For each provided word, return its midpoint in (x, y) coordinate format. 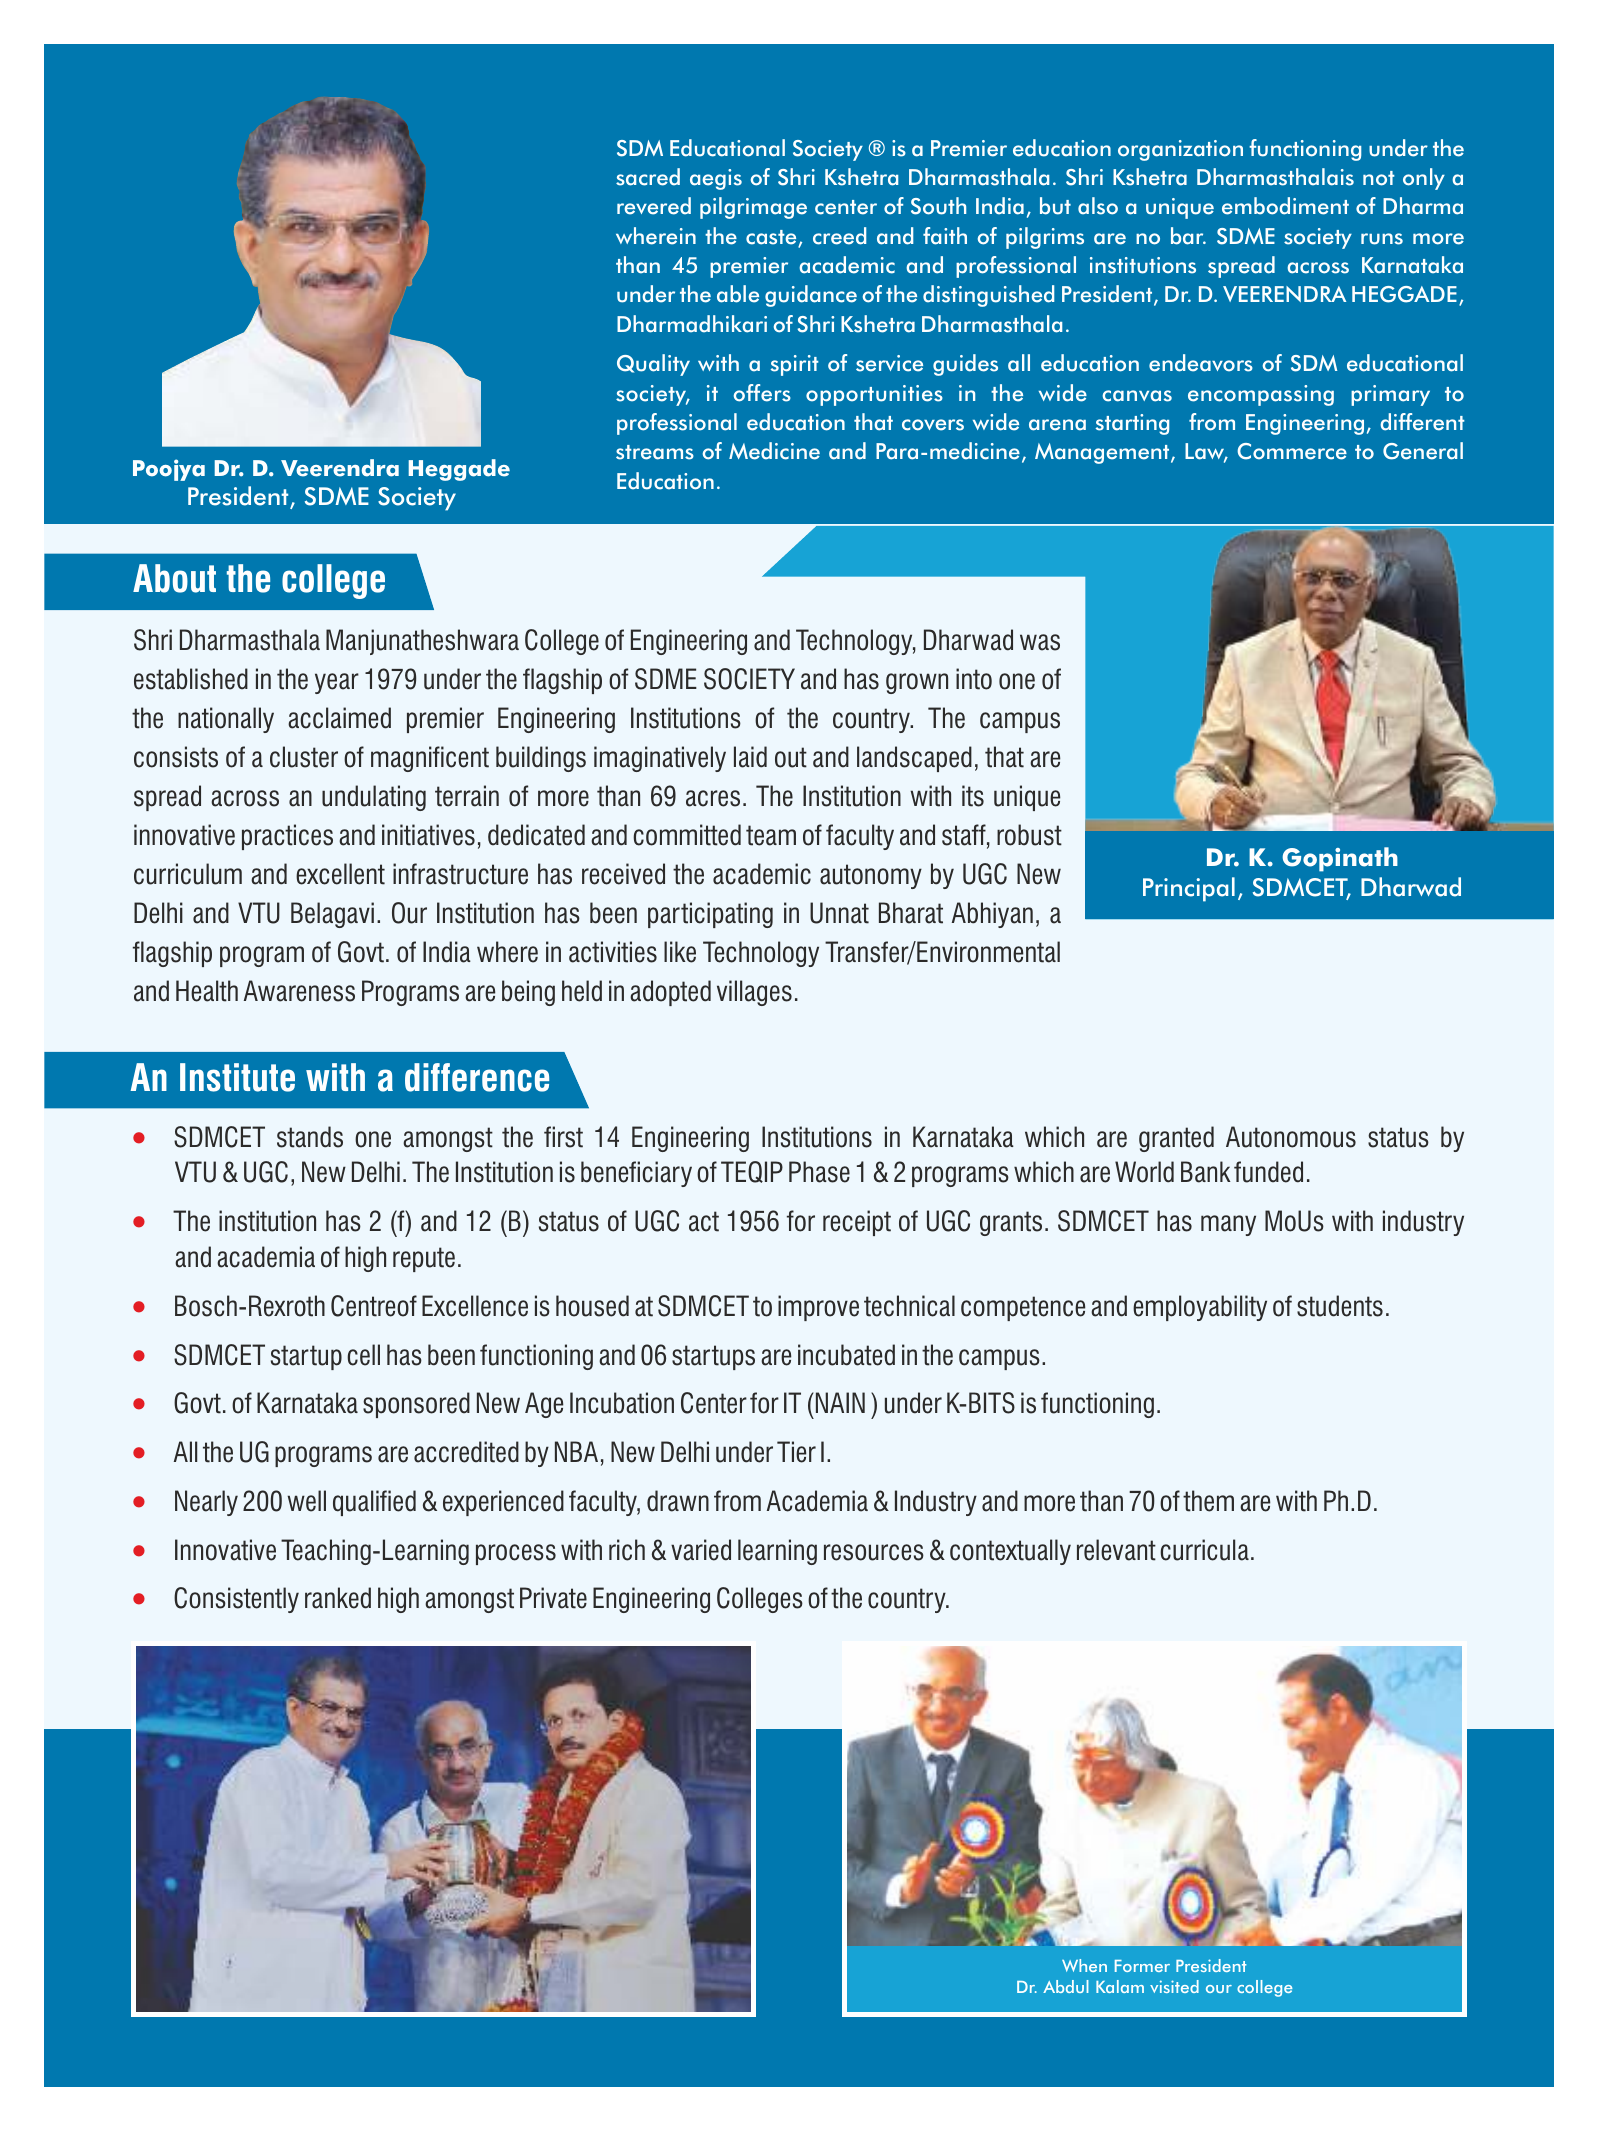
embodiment (1285, 206)
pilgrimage (753, 208)
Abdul (1066, 1986)
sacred (648, 177)
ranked (338, 1598)
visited (1174, 1986)
